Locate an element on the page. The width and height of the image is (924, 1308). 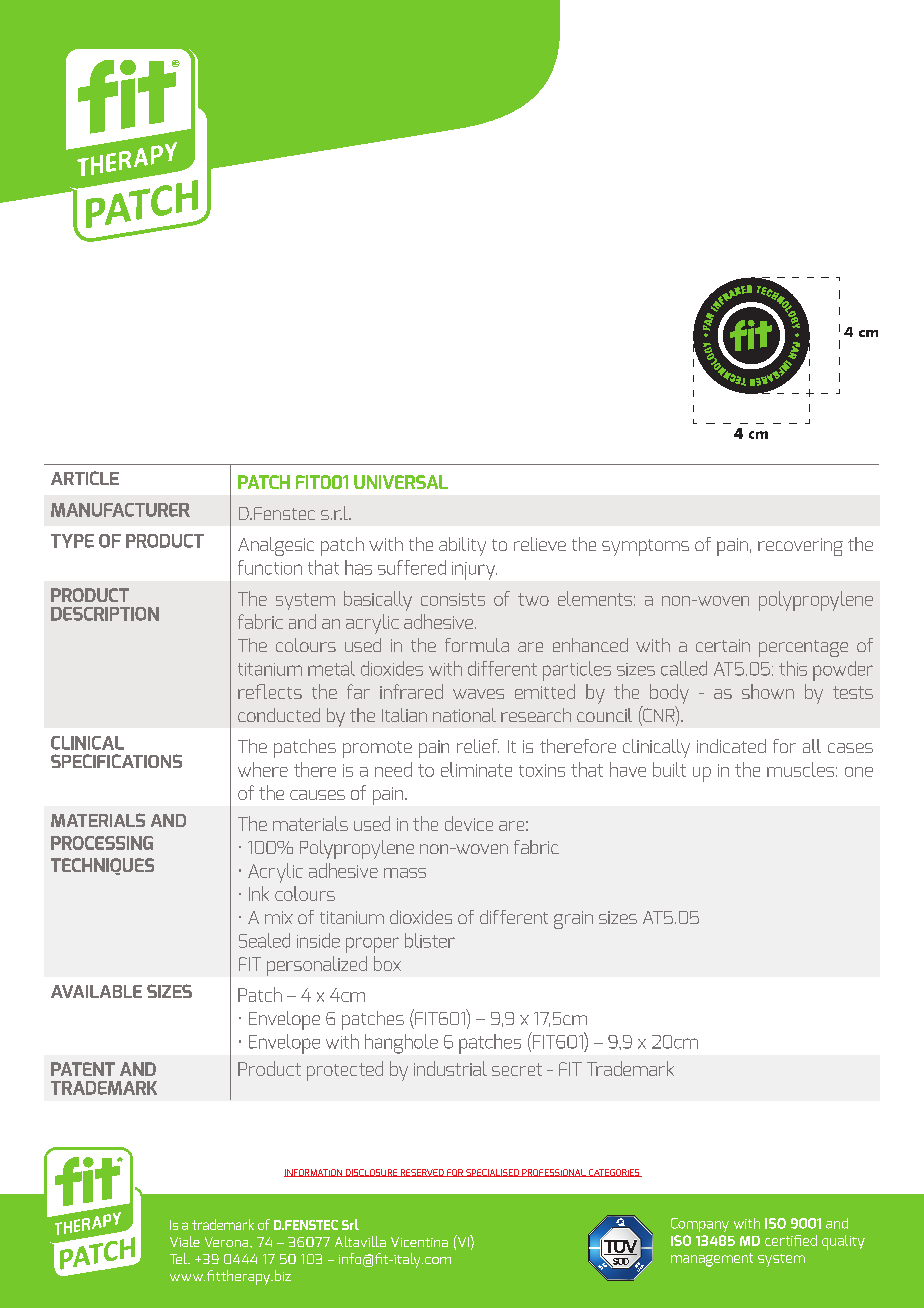
PATENT is located at coordinates (83, 1069).
